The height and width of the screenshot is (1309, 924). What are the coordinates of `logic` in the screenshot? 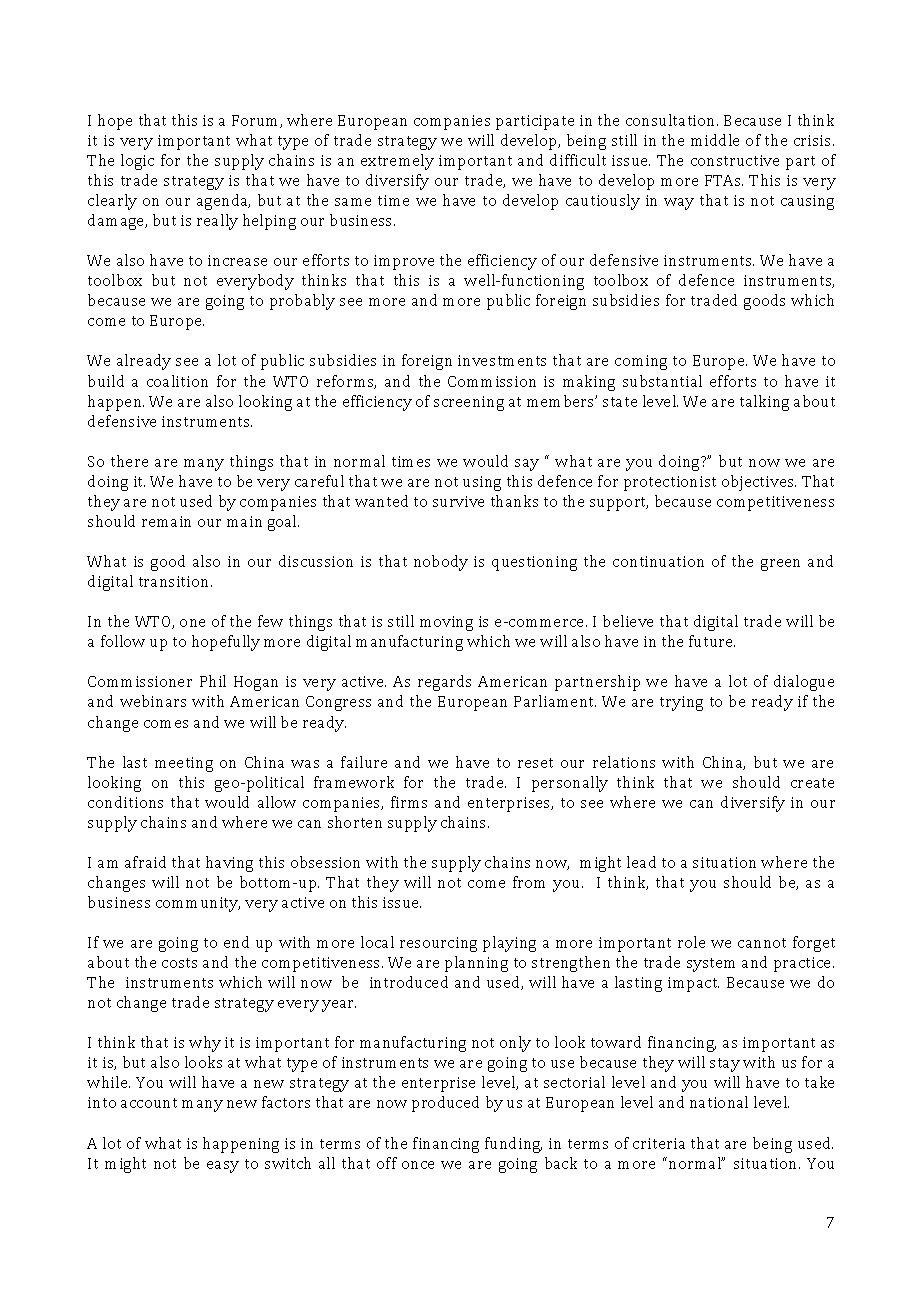 It's located at (137, 162).
